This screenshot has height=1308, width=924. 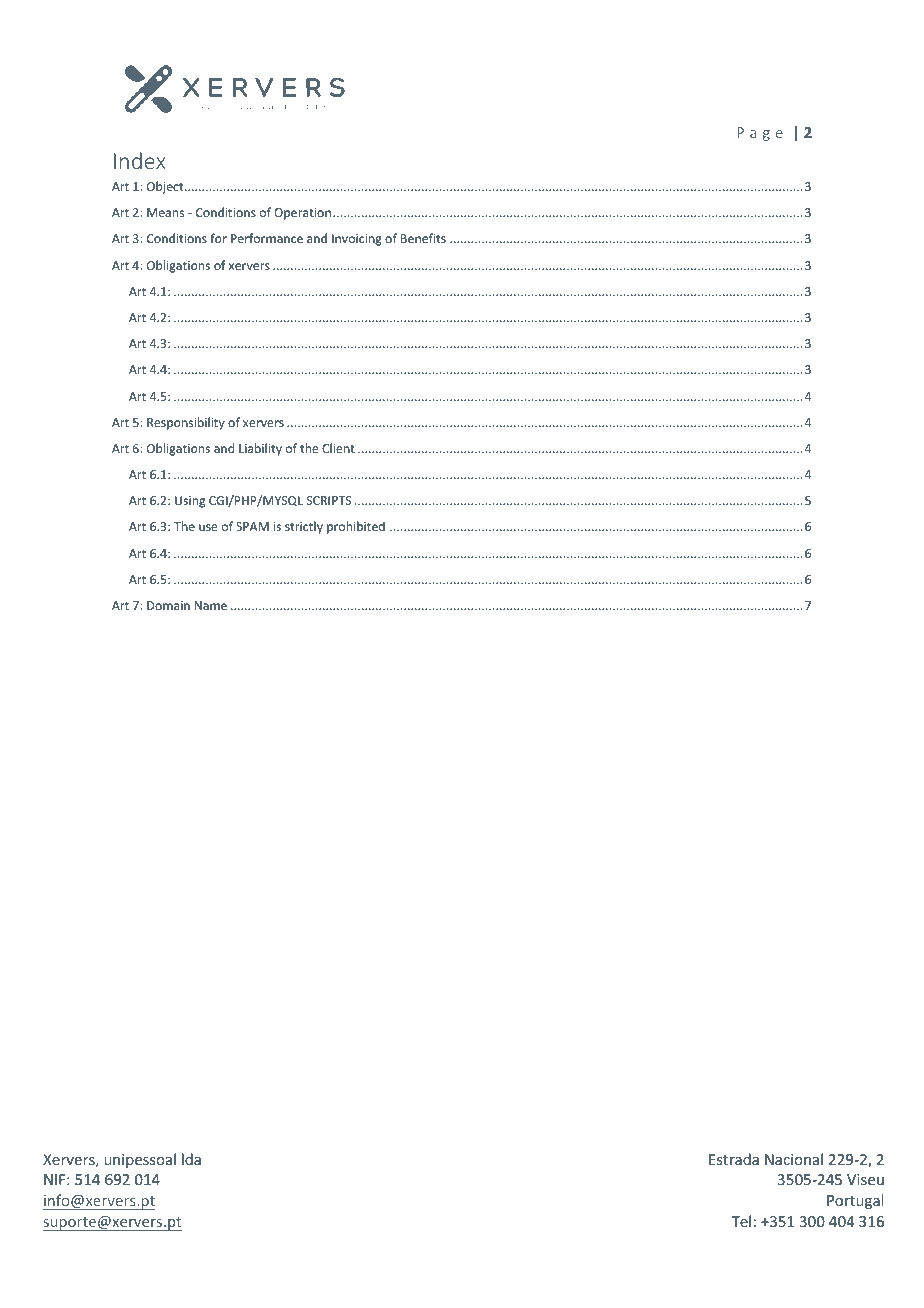 I want to click on Benefits, so click(x=423, y=238).
